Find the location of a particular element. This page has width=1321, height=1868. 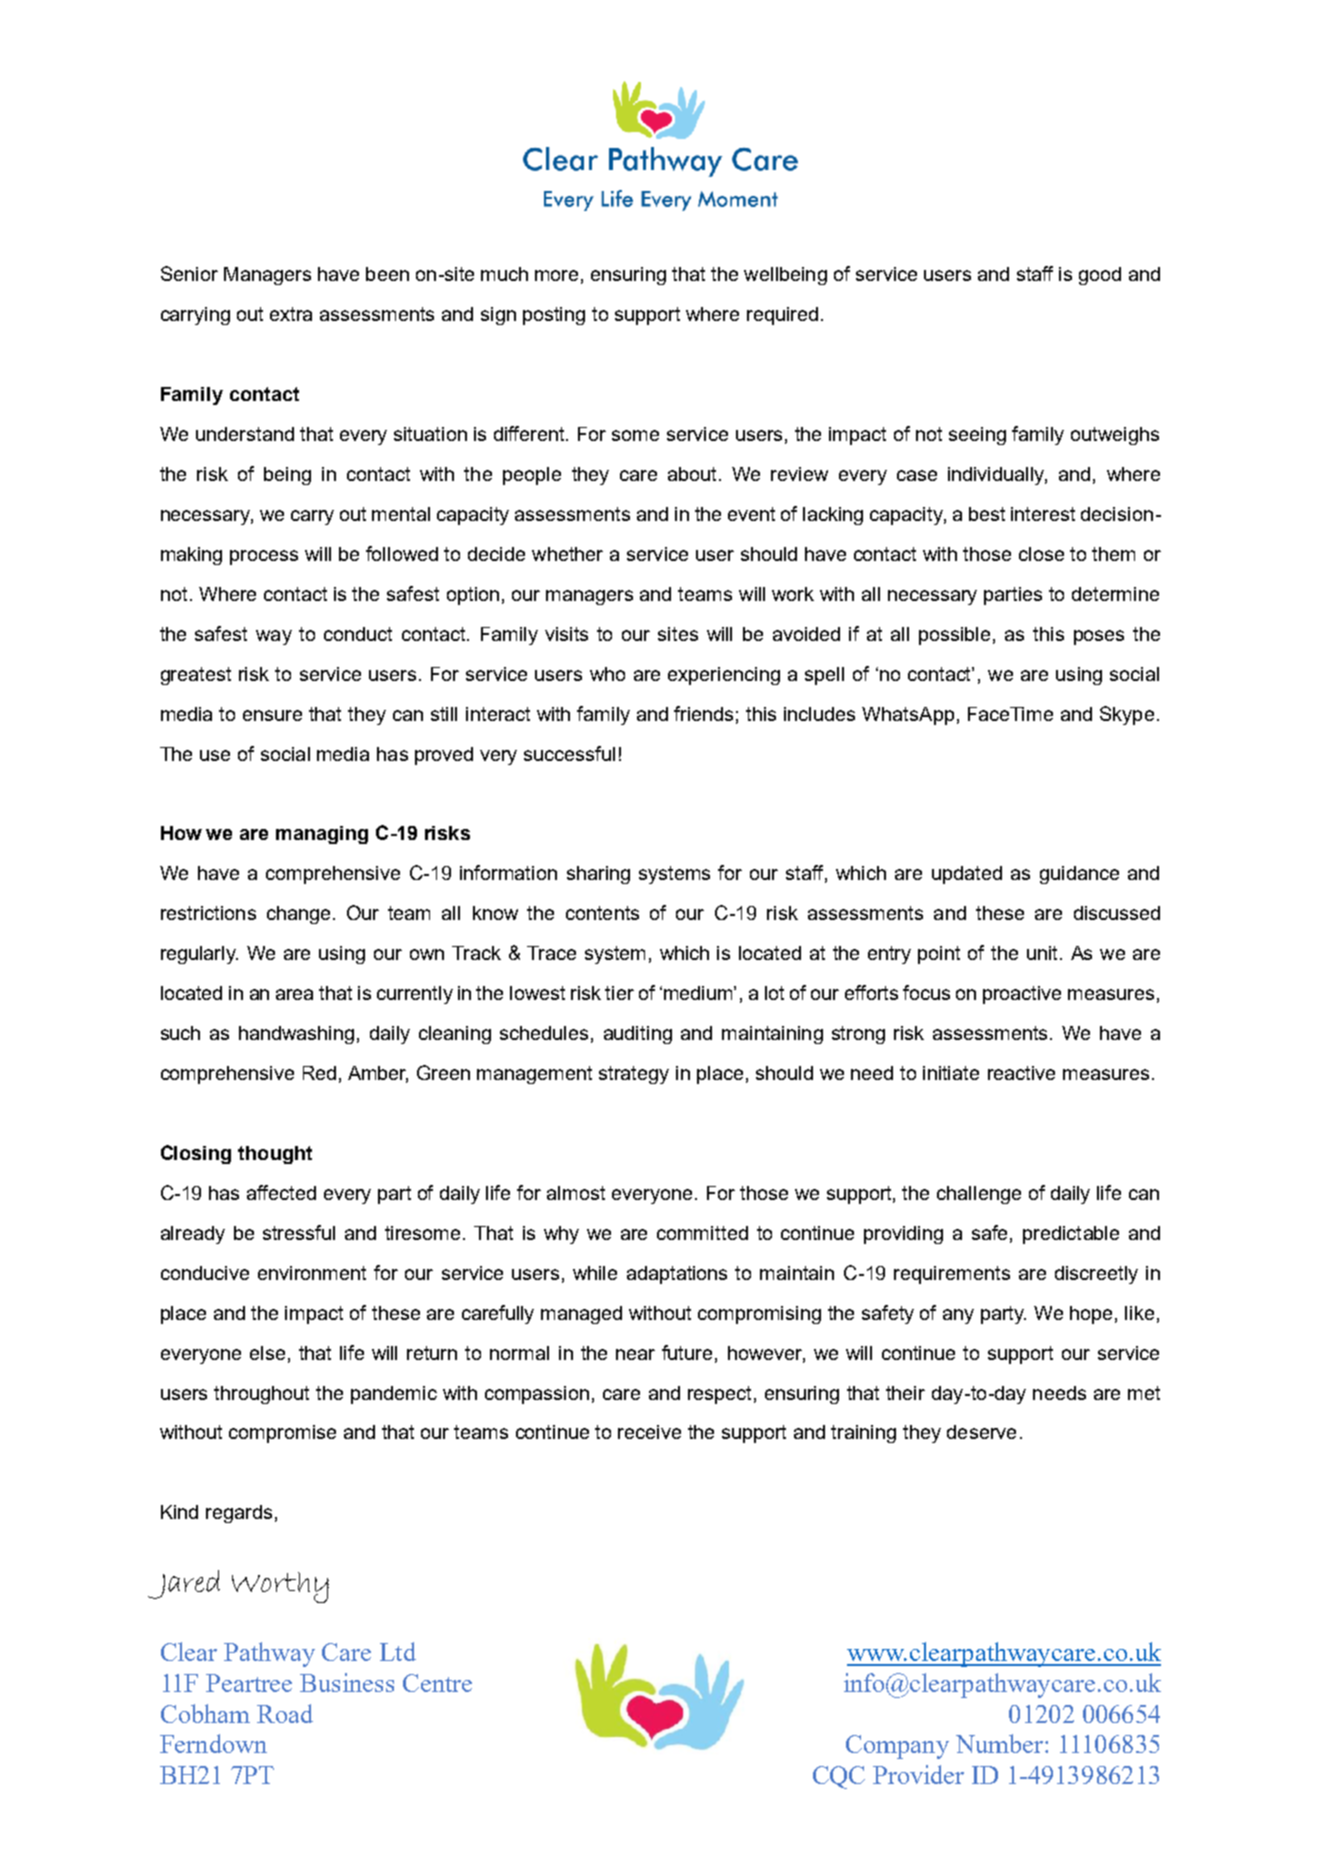

ensure is located at coordinates (272, 715).
